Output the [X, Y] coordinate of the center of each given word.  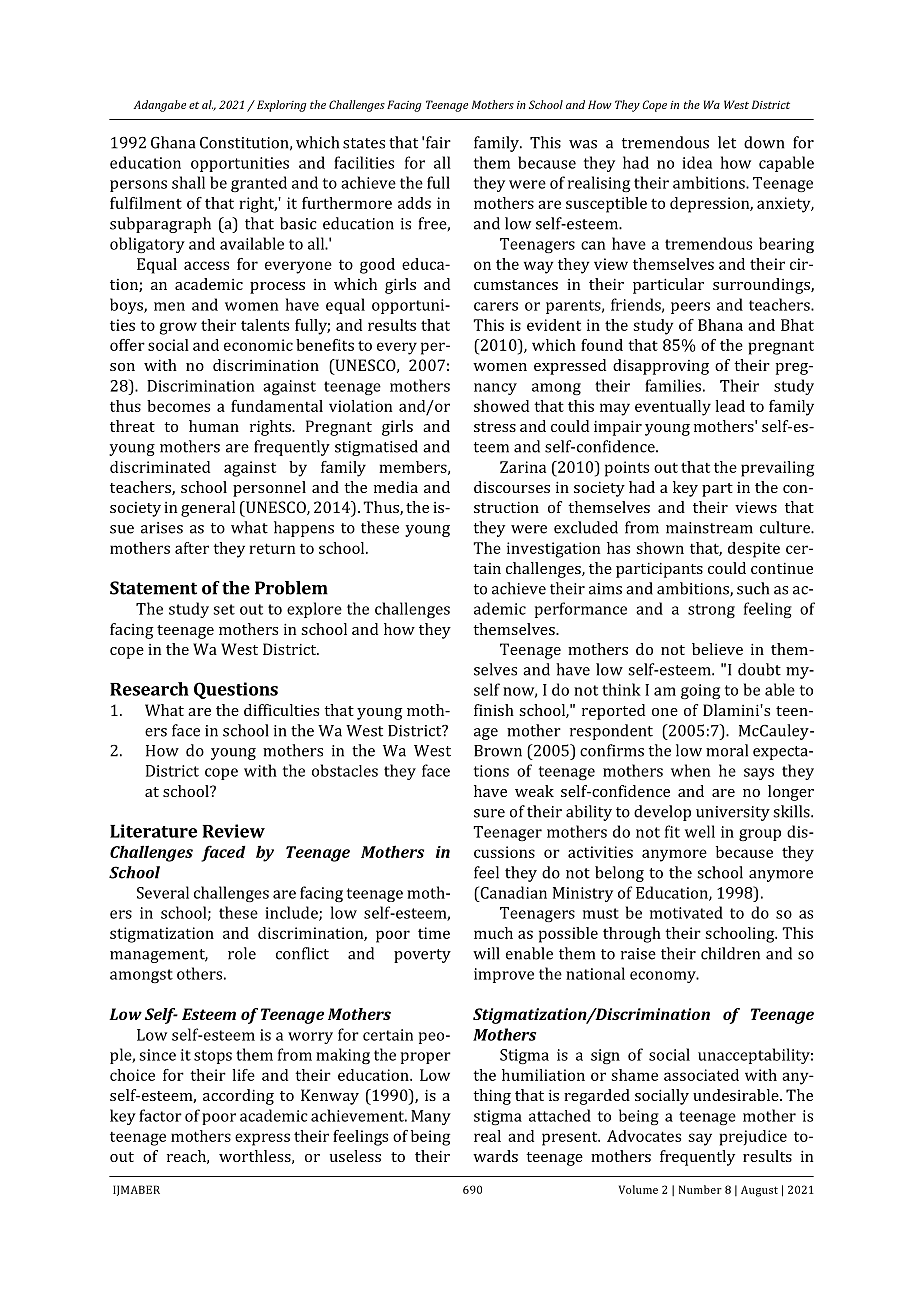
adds [414, 203]
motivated [686, 912]
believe [717, 649]
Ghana [173, 142]
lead [730, 406]
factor [160, 1115]
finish [494, 710]
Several [163, 892]
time [434, 933]
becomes [178, 406]
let [727, 142]
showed [501, 406]
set [224, 609]
